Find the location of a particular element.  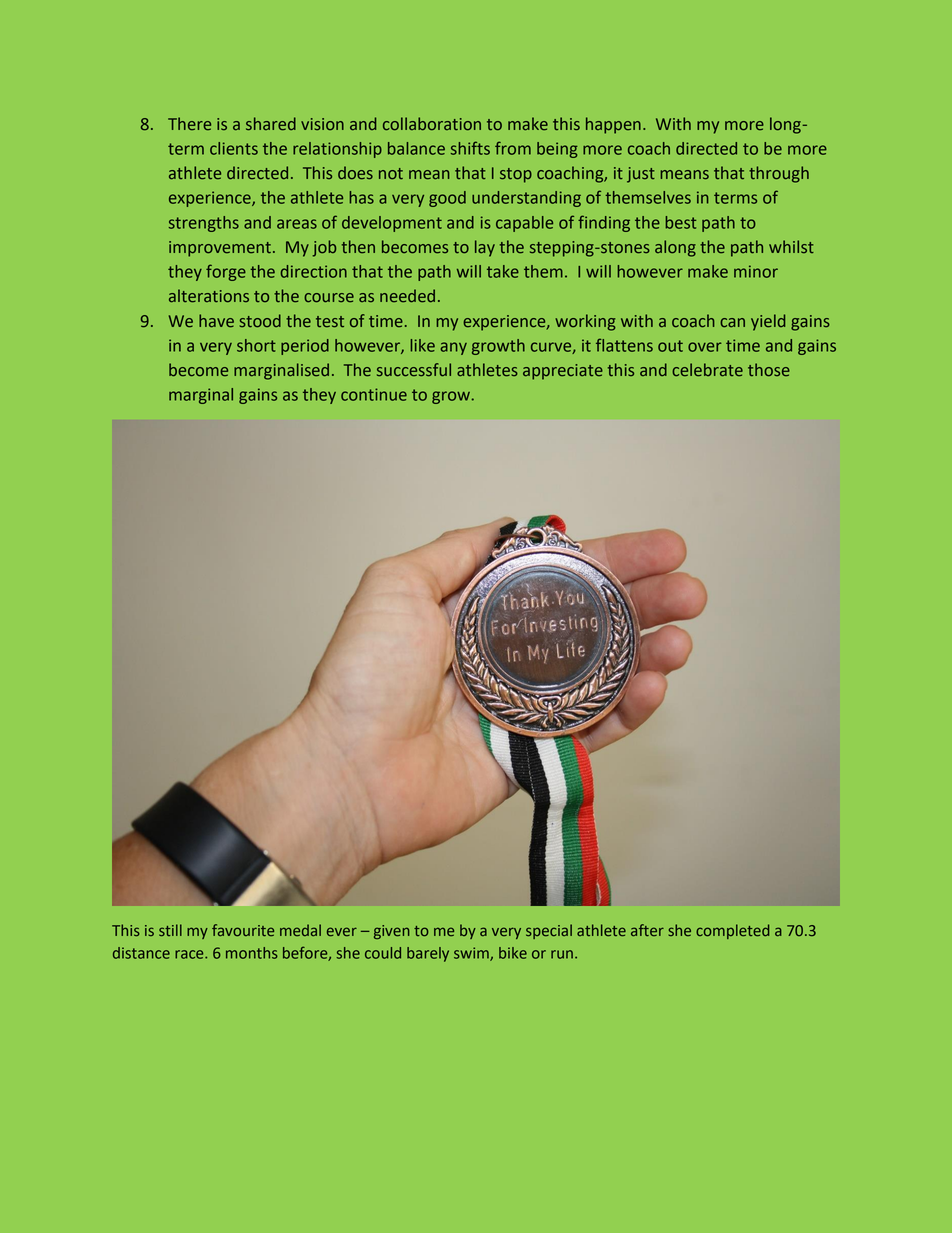

given is located at coordinates (392, 932).
